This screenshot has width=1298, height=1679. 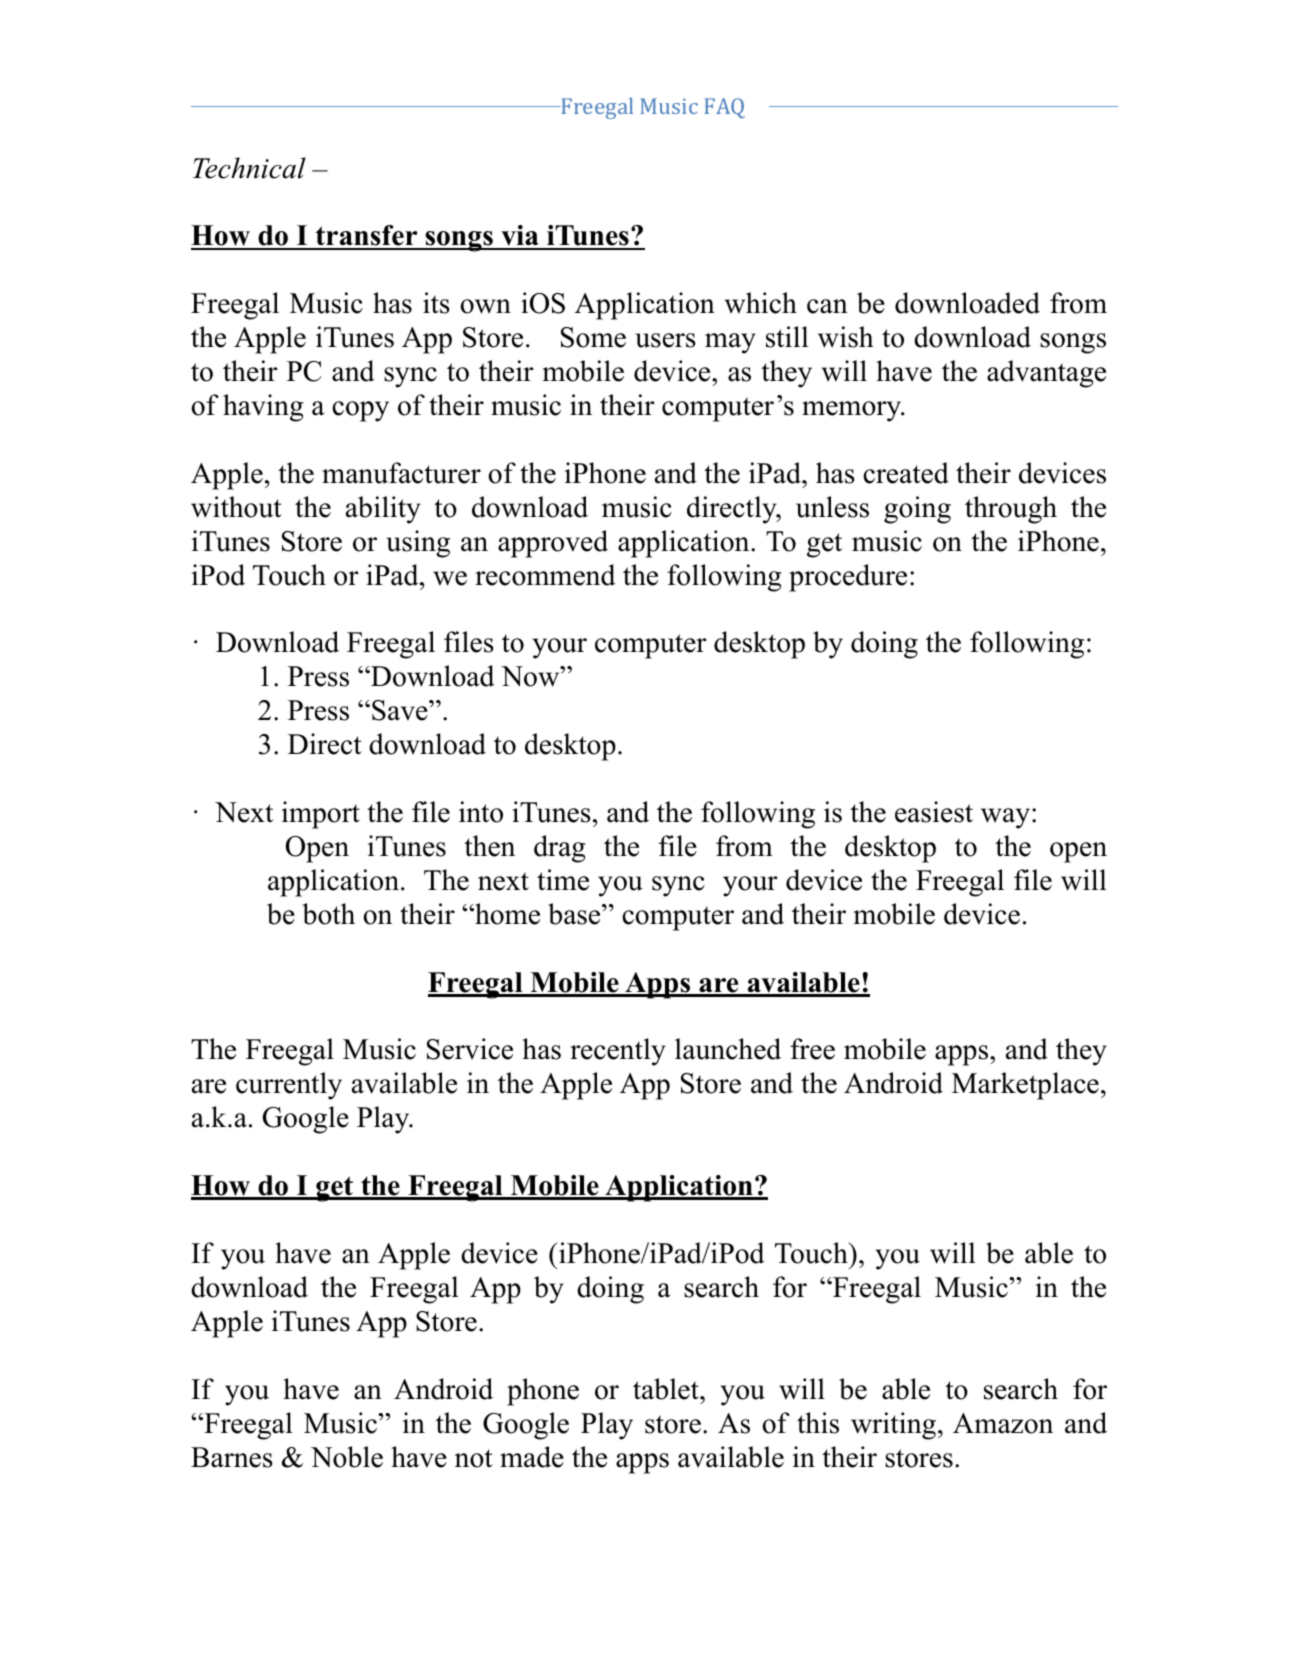 I want to click on approved, so click(x=553, y=544).
